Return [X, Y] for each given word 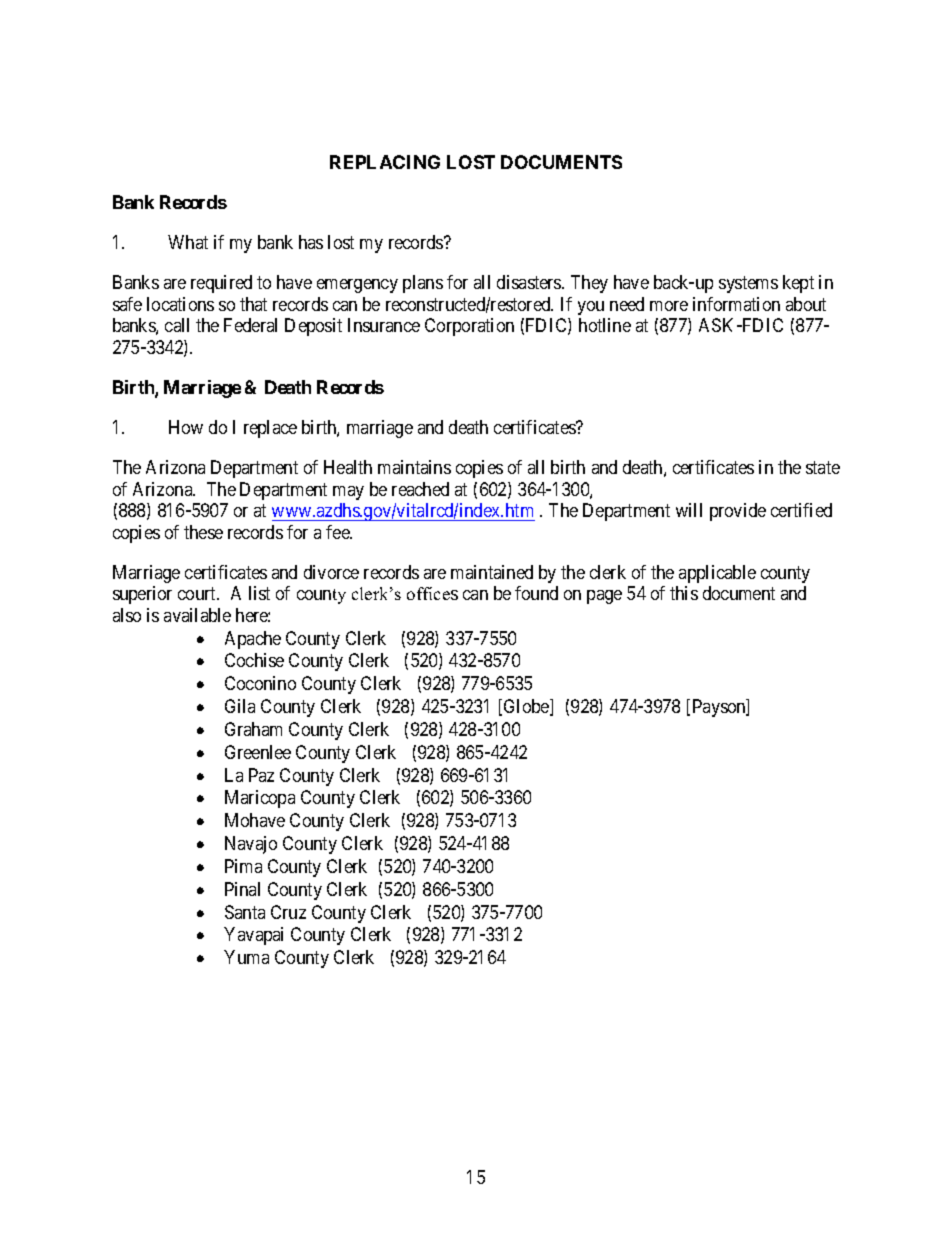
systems [748, 284]
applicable [717, 574]
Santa [245, 912]
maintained [492, 572]
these [203, 532]
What [188, 242]
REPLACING [385, 162]
